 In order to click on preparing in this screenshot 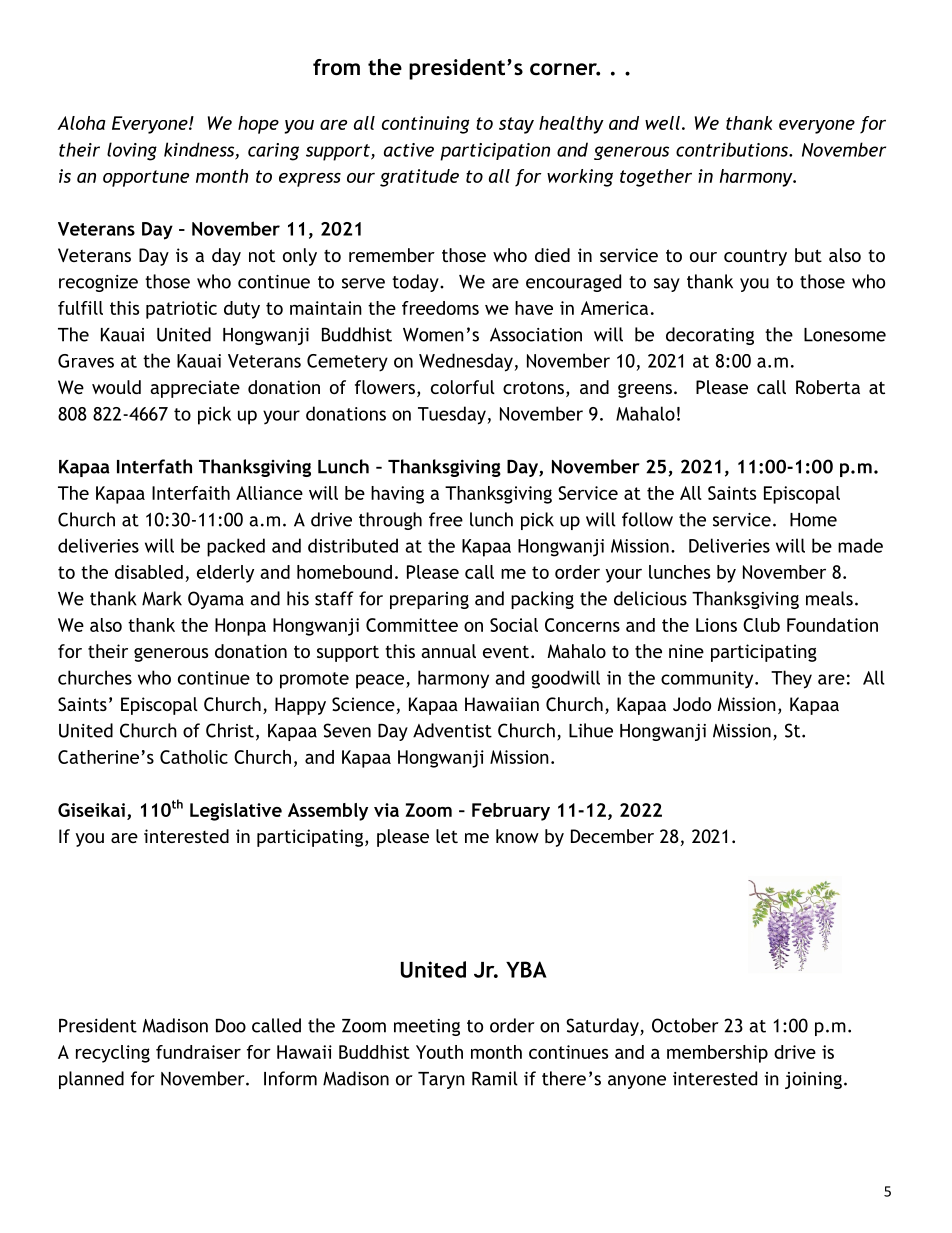, I will do `click(429, 600)`.
